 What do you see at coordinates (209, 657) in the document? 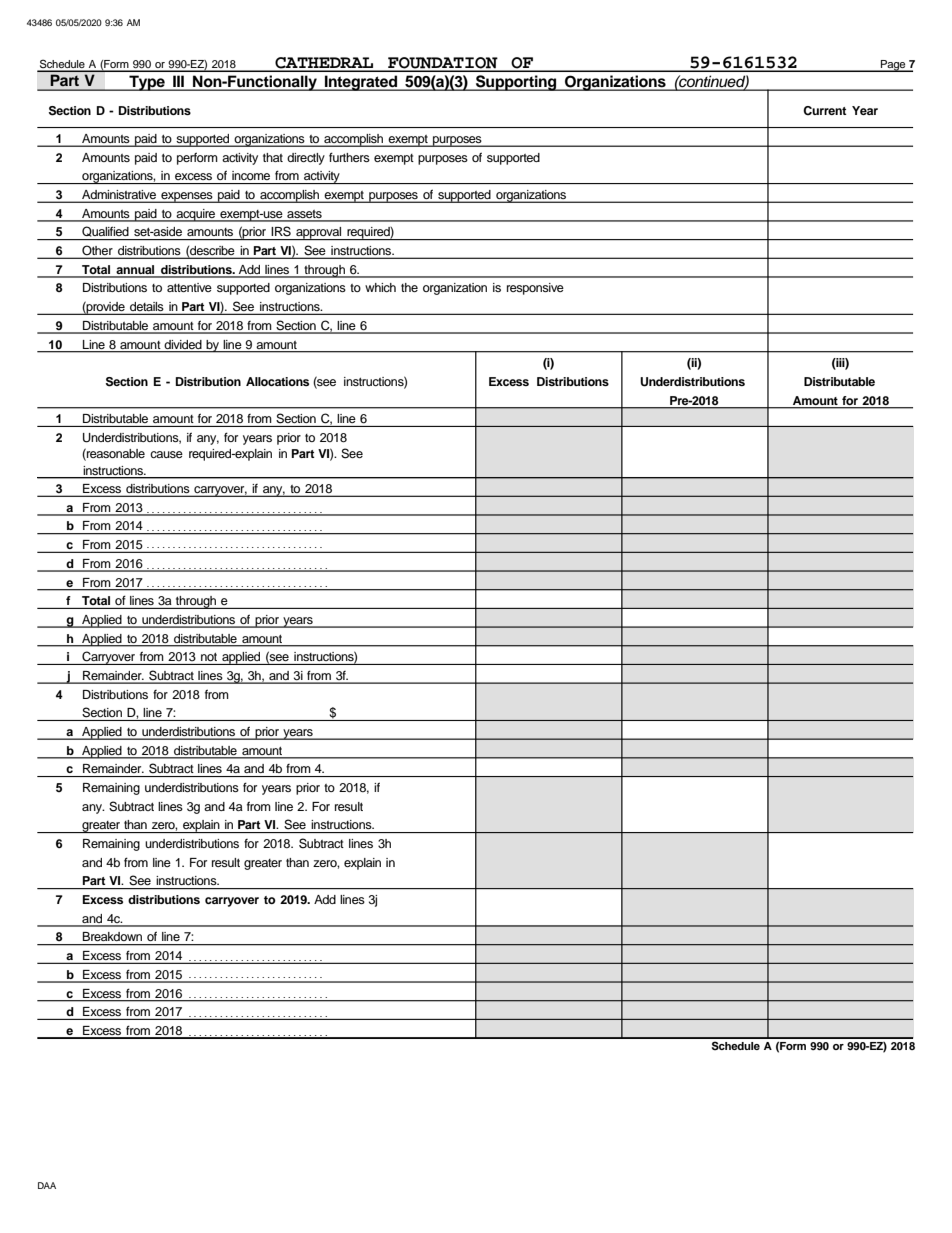
I see `not` at bounding box center [209, 657].
